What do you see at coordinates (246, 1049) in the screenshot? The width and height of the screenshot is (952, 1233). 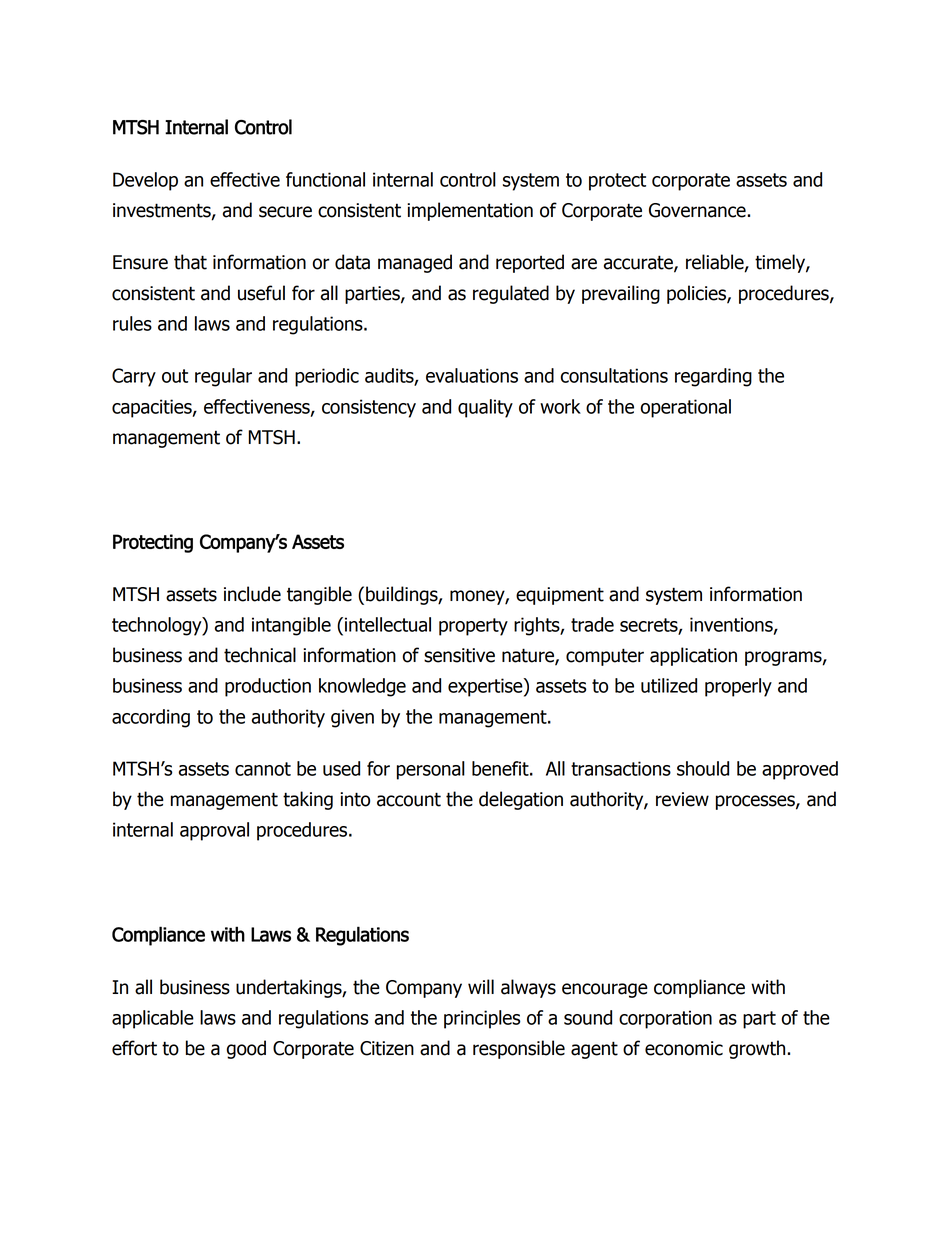 I see `good` at bounding box center [246, 1049].
